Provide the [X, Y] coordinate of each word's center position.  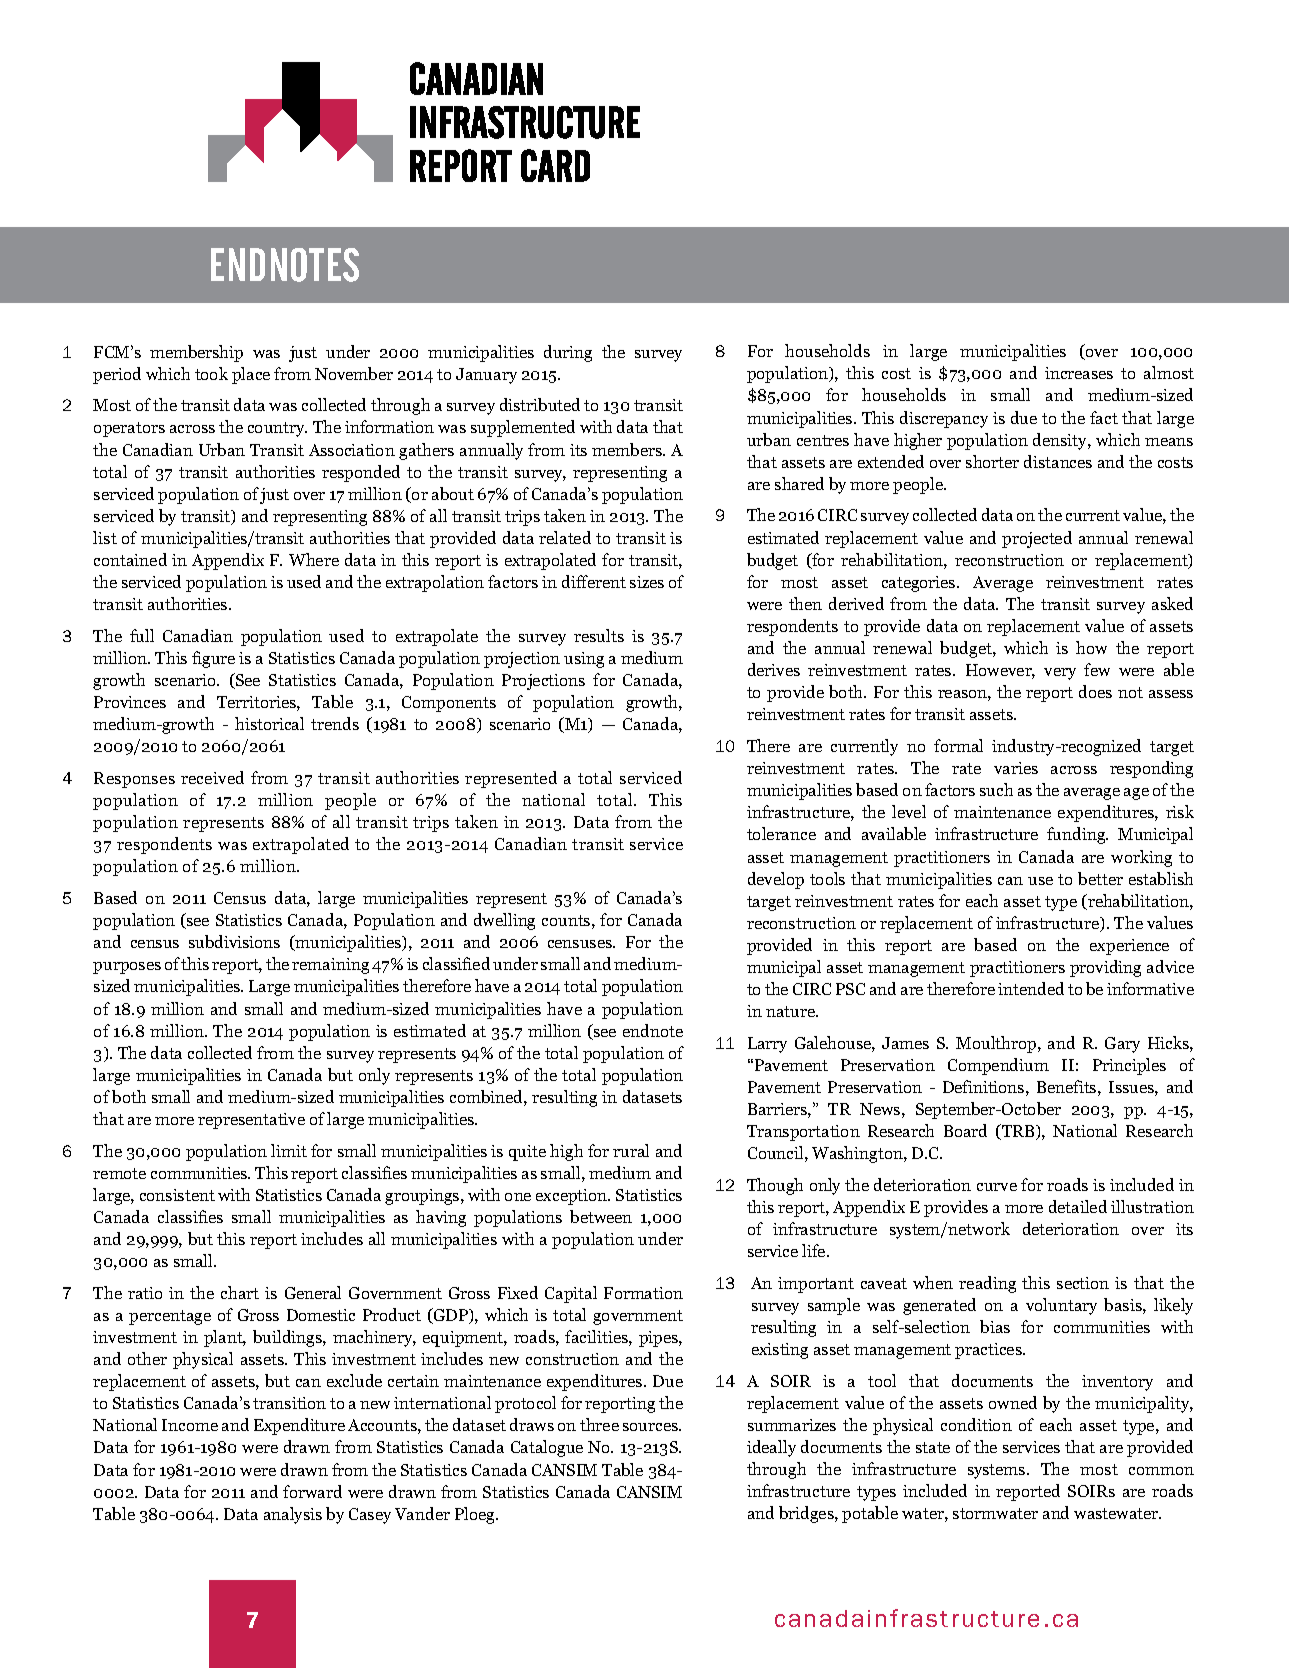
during [568, 353]
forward [312, 1491]
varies [1016, 768]
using [584, 660]
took [211, 373]
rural [631, 1150]
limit [289, 1150]
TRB [1018, 1132]
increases [1079, 373]
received [212, 777]
